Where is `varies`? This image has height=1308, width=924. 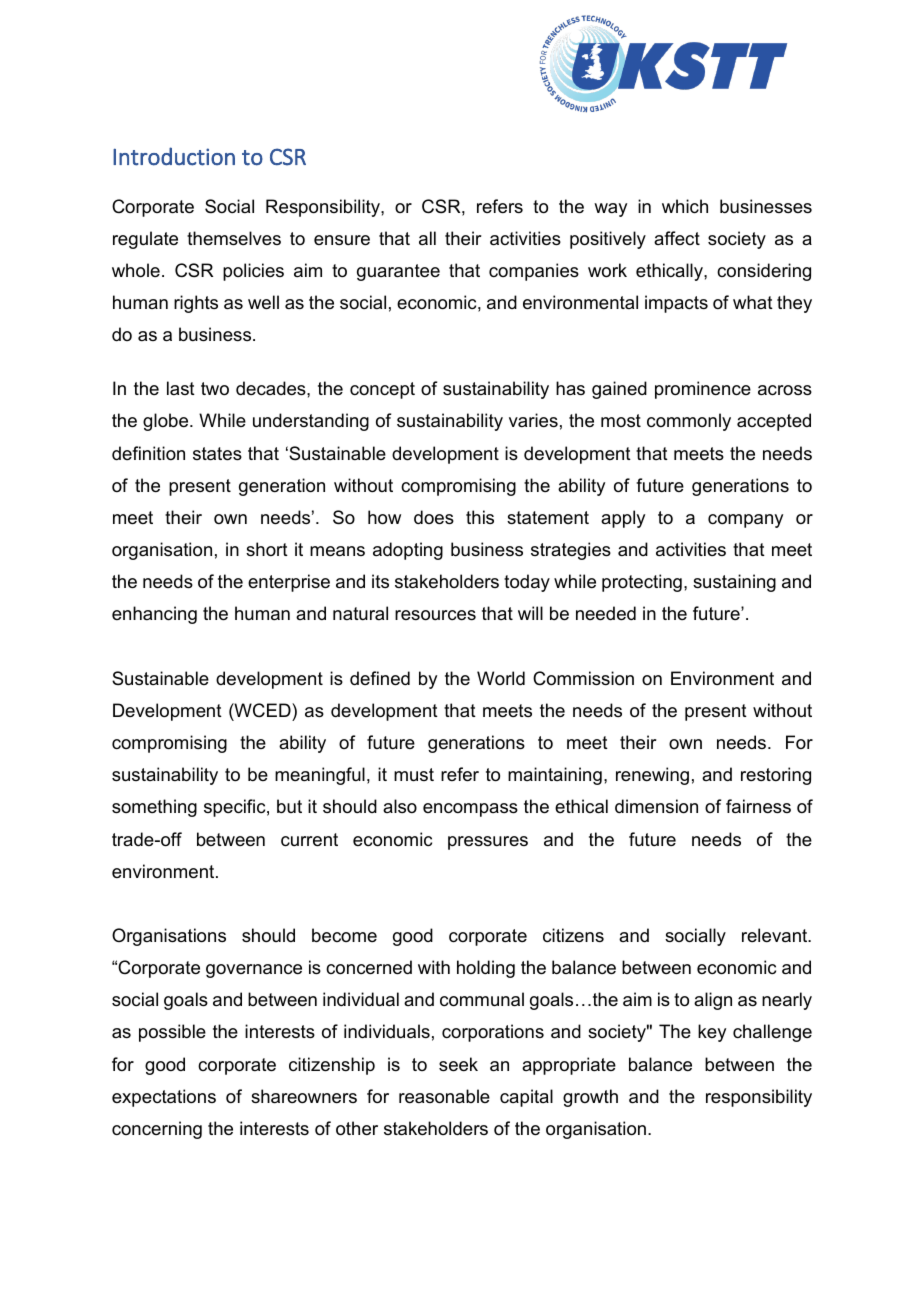
varies is located at coordinates (533, 420).
